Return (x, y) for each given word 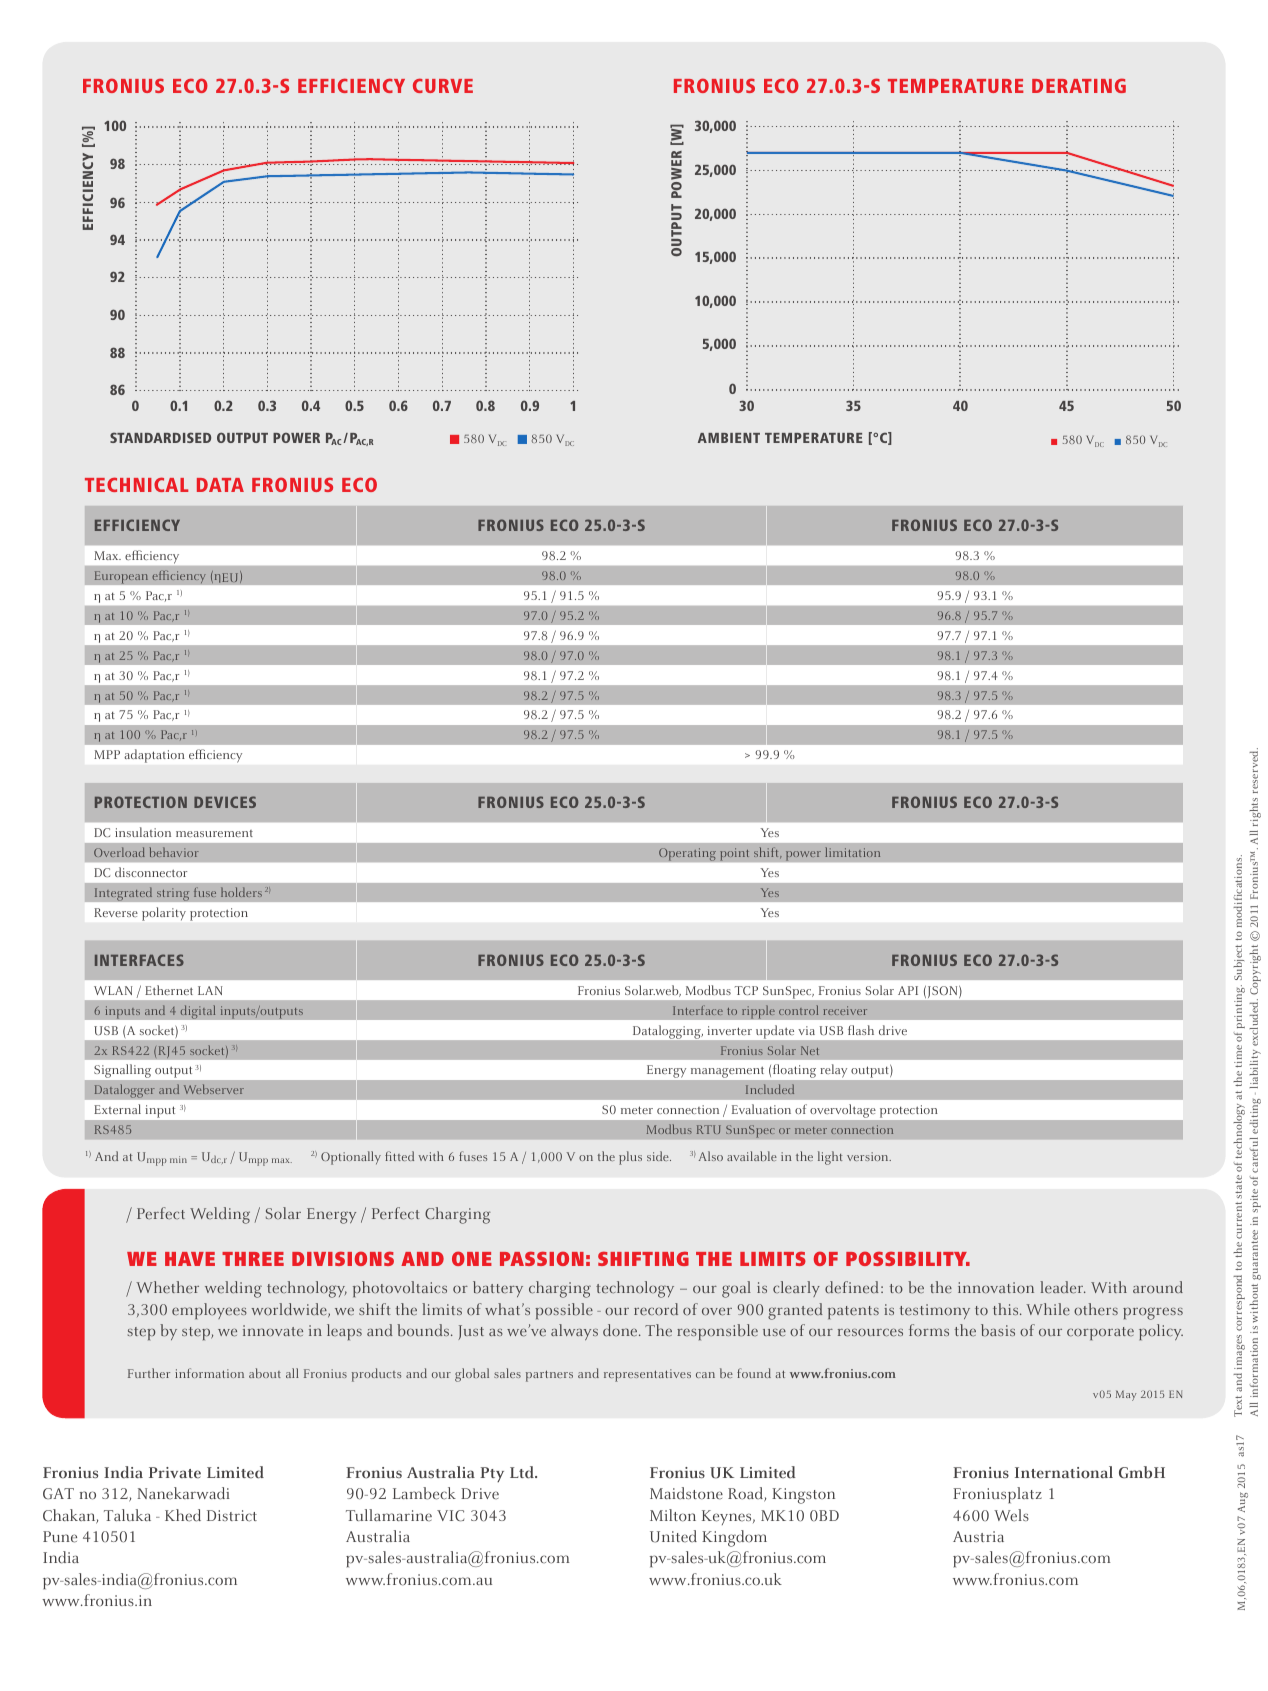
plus (630, 1158)
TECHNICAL (136, 484)
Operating (687, 854)
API (908, 990)
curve (443, 85)
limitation (852, 852)
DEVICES (225, 802)
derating (1079, 85)
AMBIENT (729, 438)
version (869, 1156)
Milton (673, 1515)
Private (175, 1473)
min (178, 1159)
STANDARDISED (160, 437)
